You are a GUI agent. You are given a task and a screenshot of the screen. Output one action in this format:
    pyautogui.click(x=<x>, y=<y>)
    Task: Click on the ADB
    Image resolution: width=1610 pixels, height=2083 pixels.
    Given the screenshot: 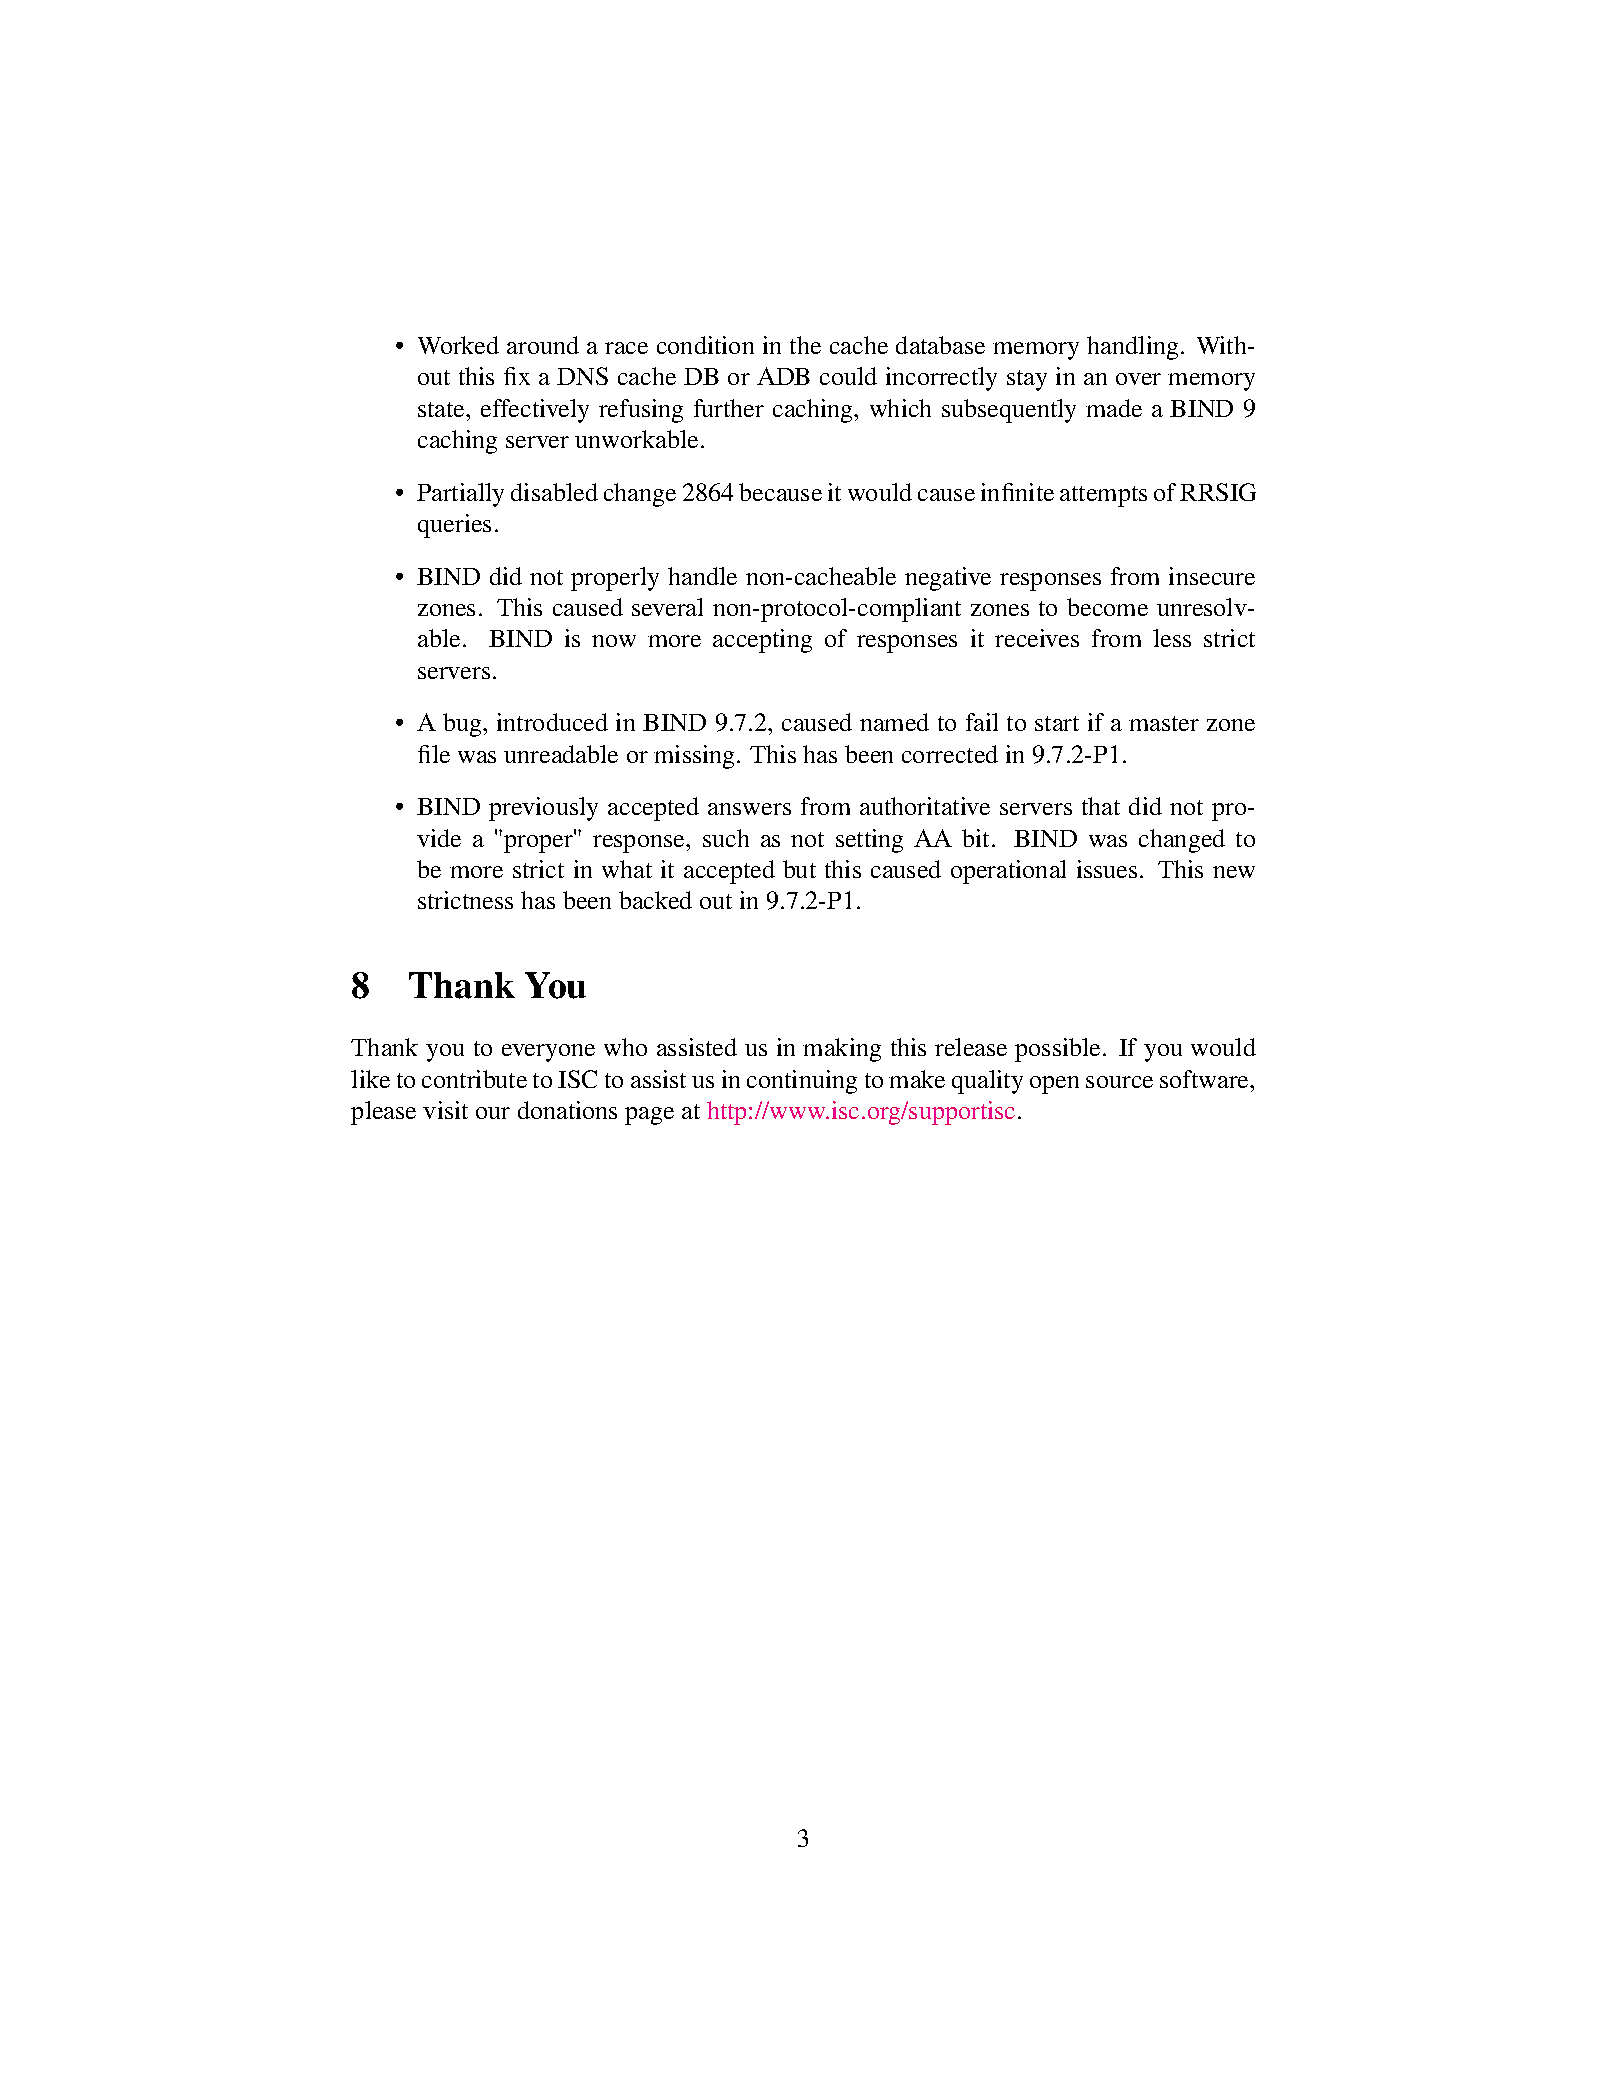 What is the action you would take?
    pyautogui.click(x=783, y=376)
